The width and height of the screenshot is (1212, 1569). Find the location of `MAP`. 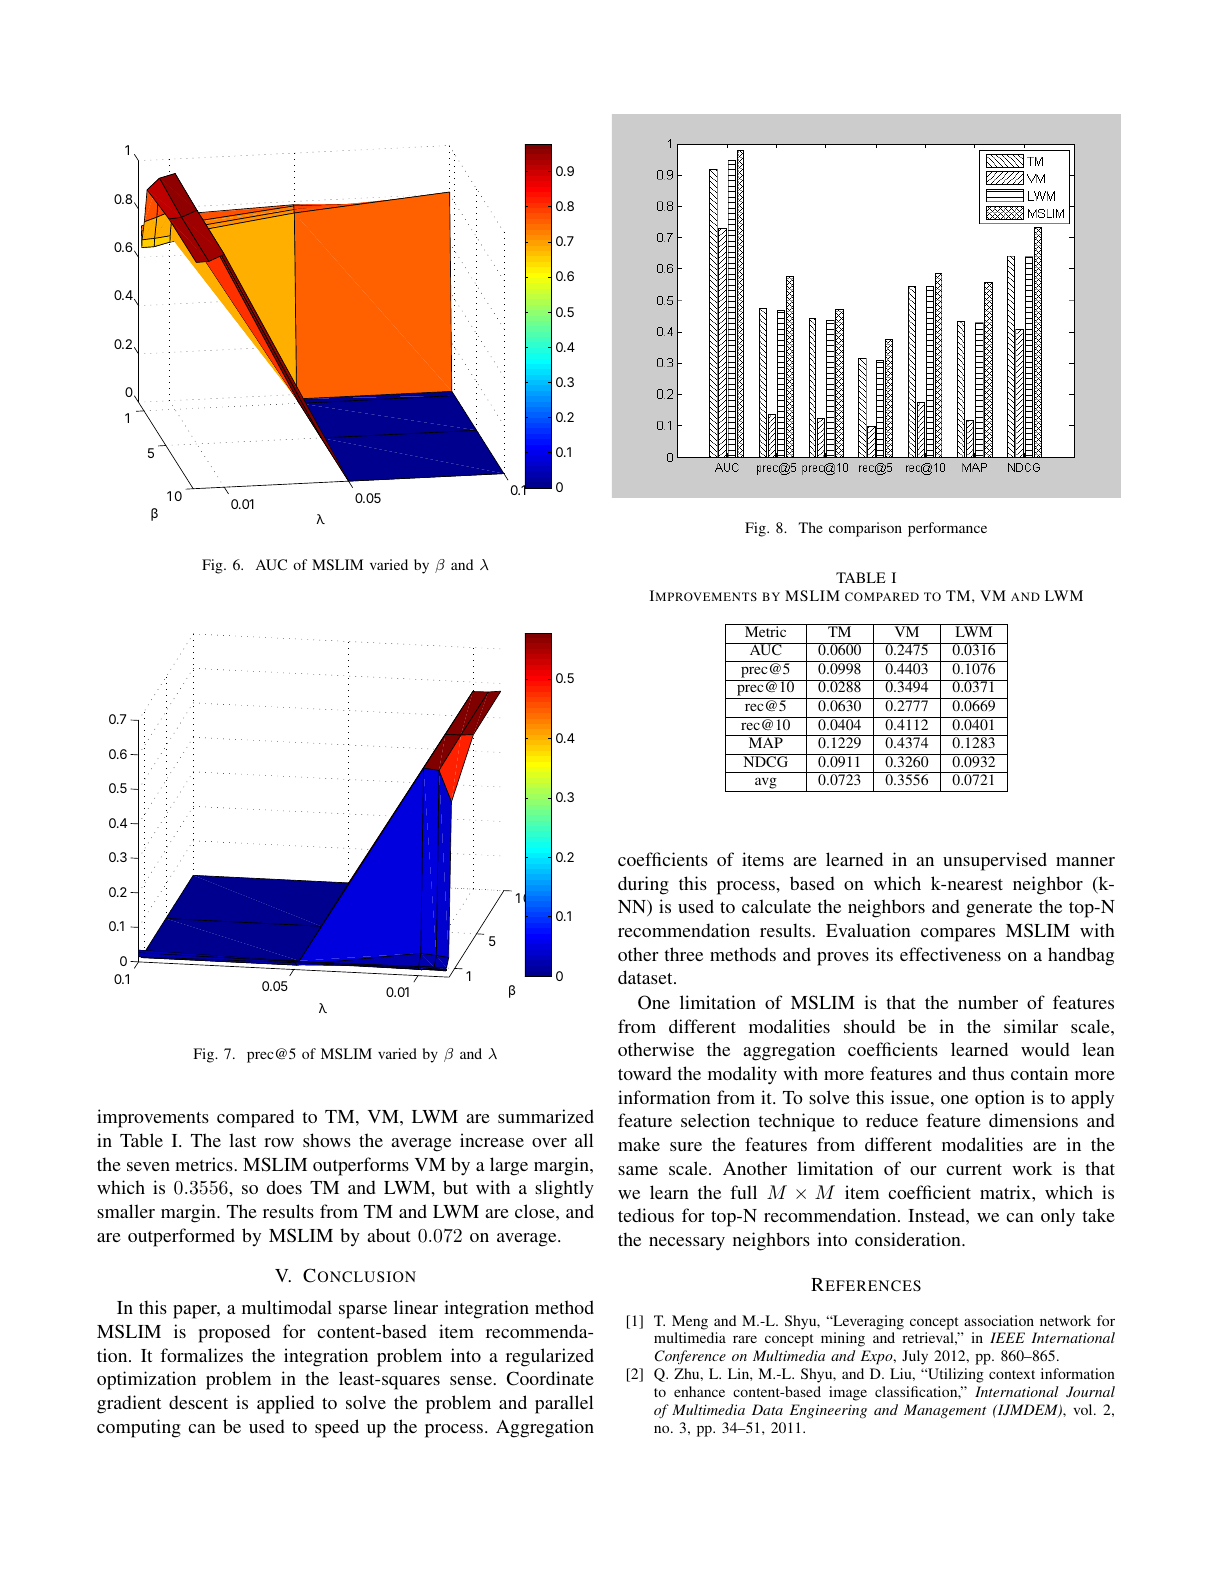

MAP is located at coordinates (765, 741).
